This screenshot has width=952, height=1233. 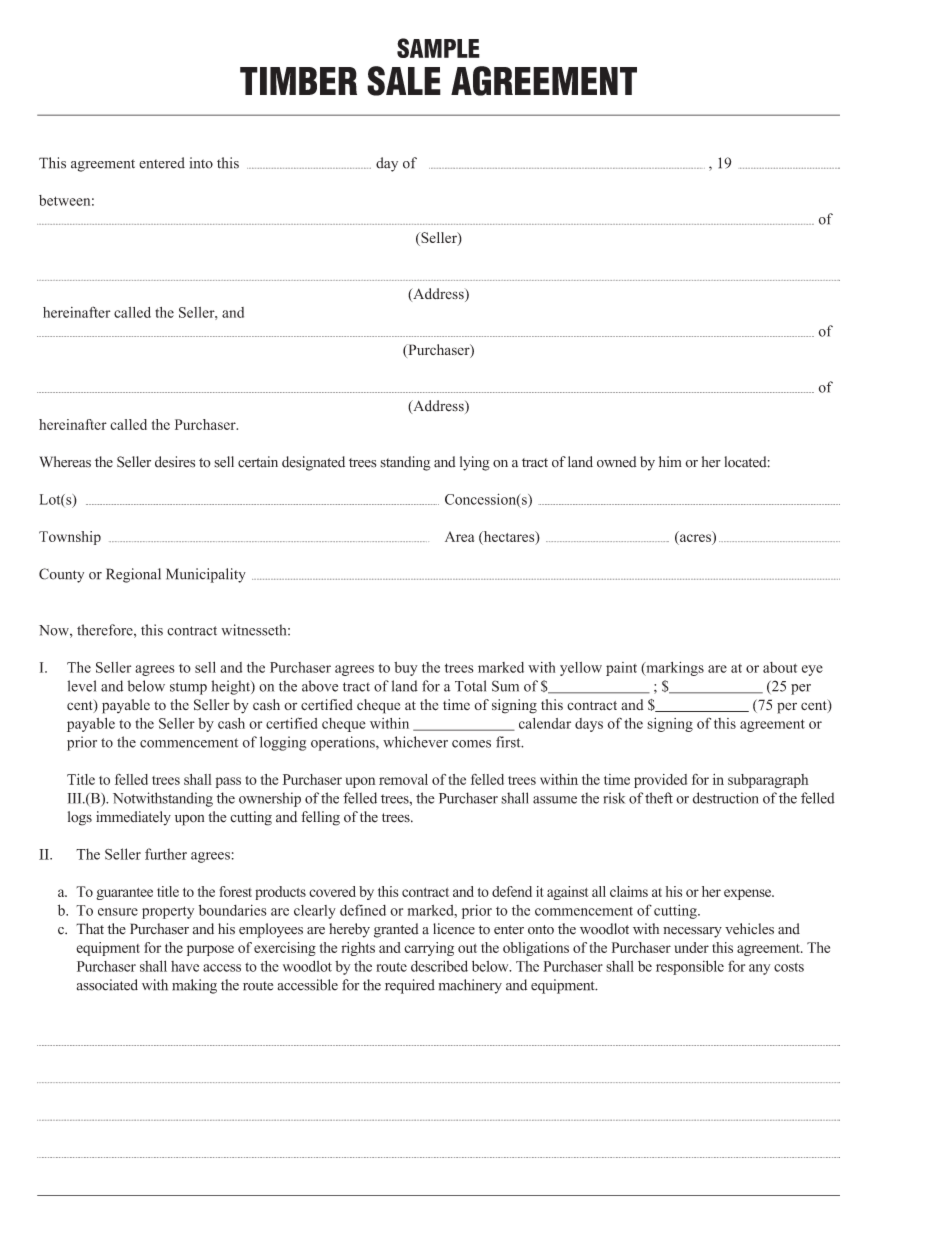 What do you see at coordinates (695, 538) in the screenshot?
I see `acres` at bounding box center [695, 538].
